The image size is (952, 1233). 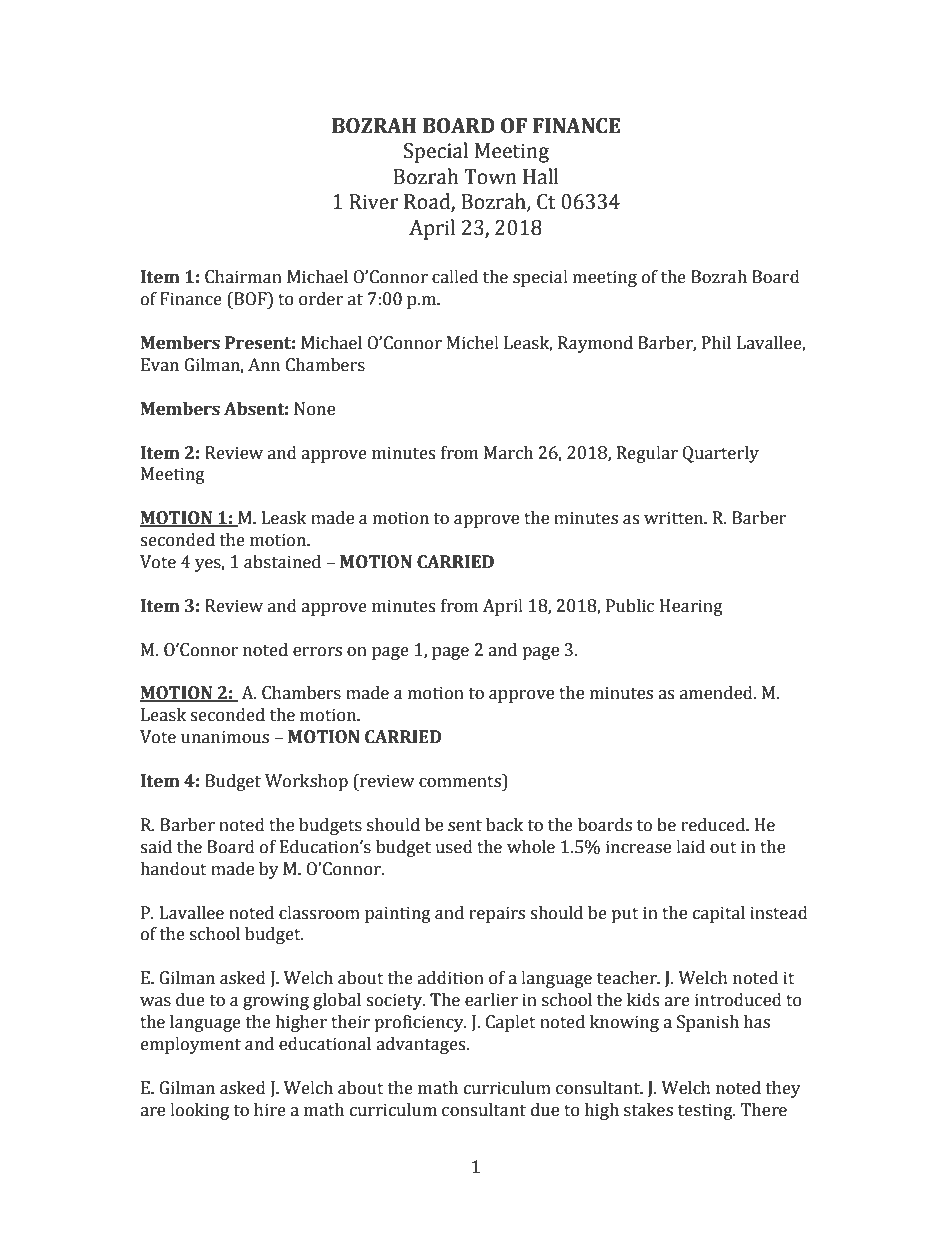 What do you see at coordinates (199, 1111) in the document?
I see `looking` at bounding box center [199, 1111].
